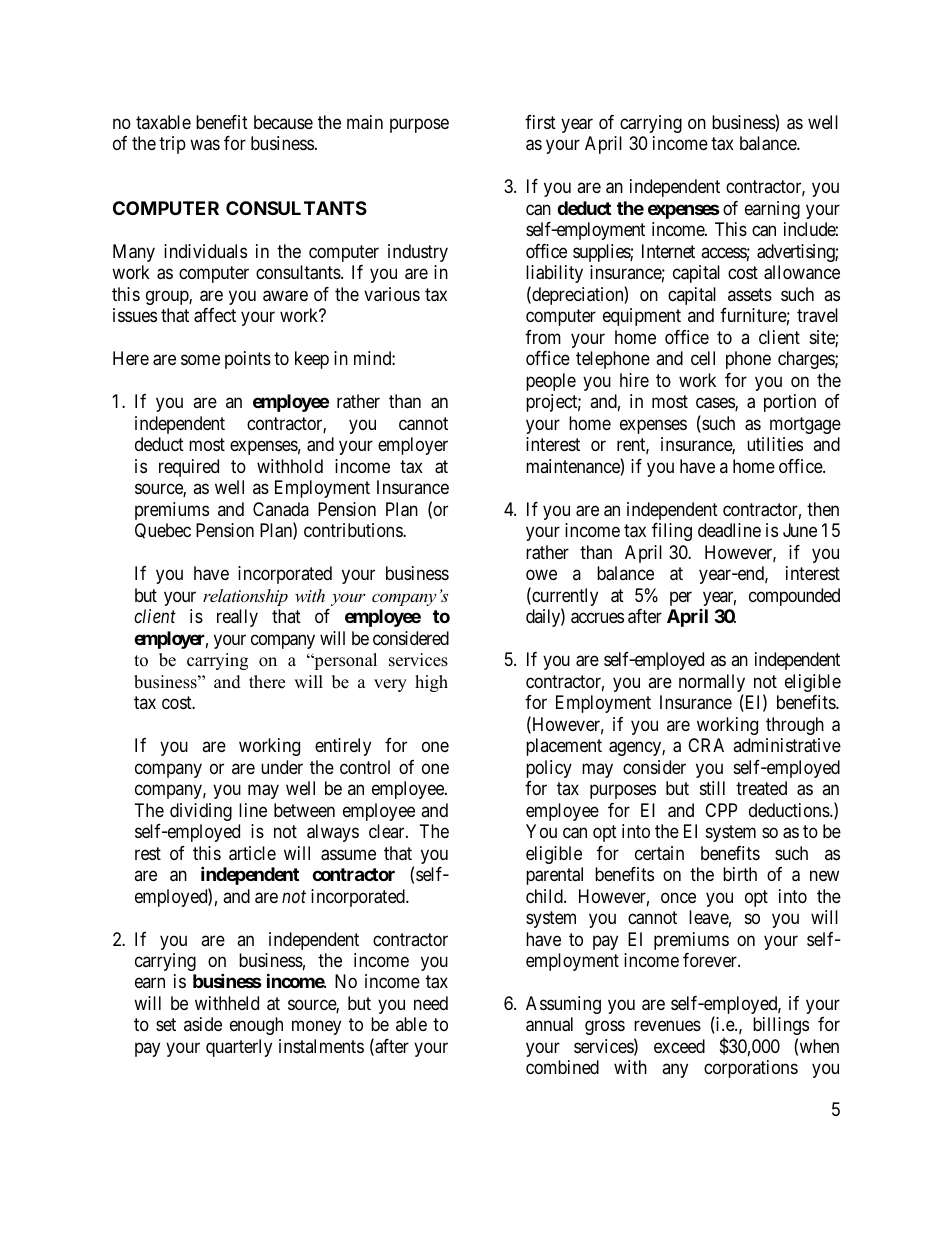 This screenshot has height=1233, width=952. I want to click on compounded, so click(794, 597).
